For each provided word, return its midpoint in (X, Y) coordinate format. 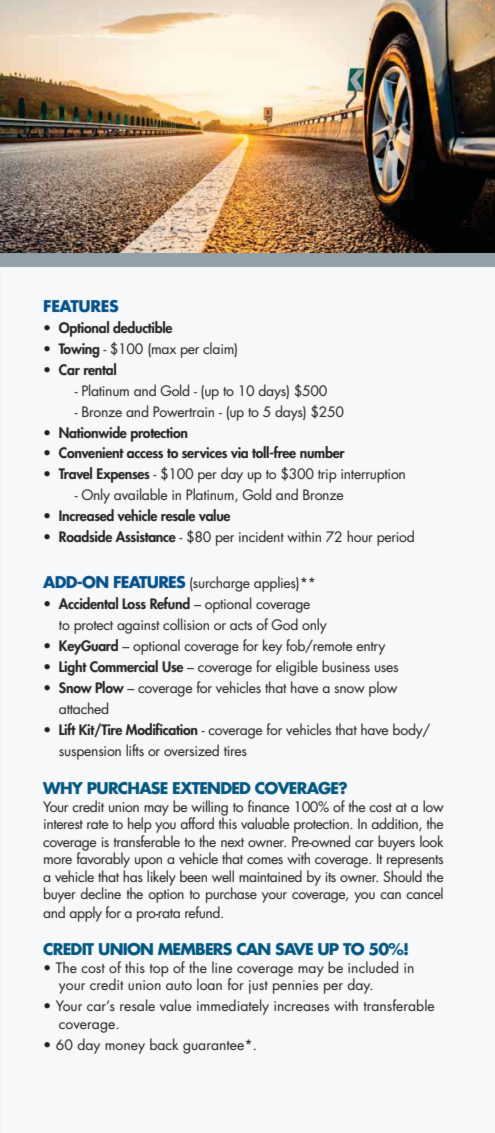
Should (402, 876)
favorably (103, 859)
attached (83, 708)
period (395, 538)
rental (100, 369)
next (232, 842)
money (125, 1048)
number (322, 452)
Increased (86, 515)
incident (261, 536)
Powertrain (183, 411)
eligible (297, 668)
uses (386, 668)
